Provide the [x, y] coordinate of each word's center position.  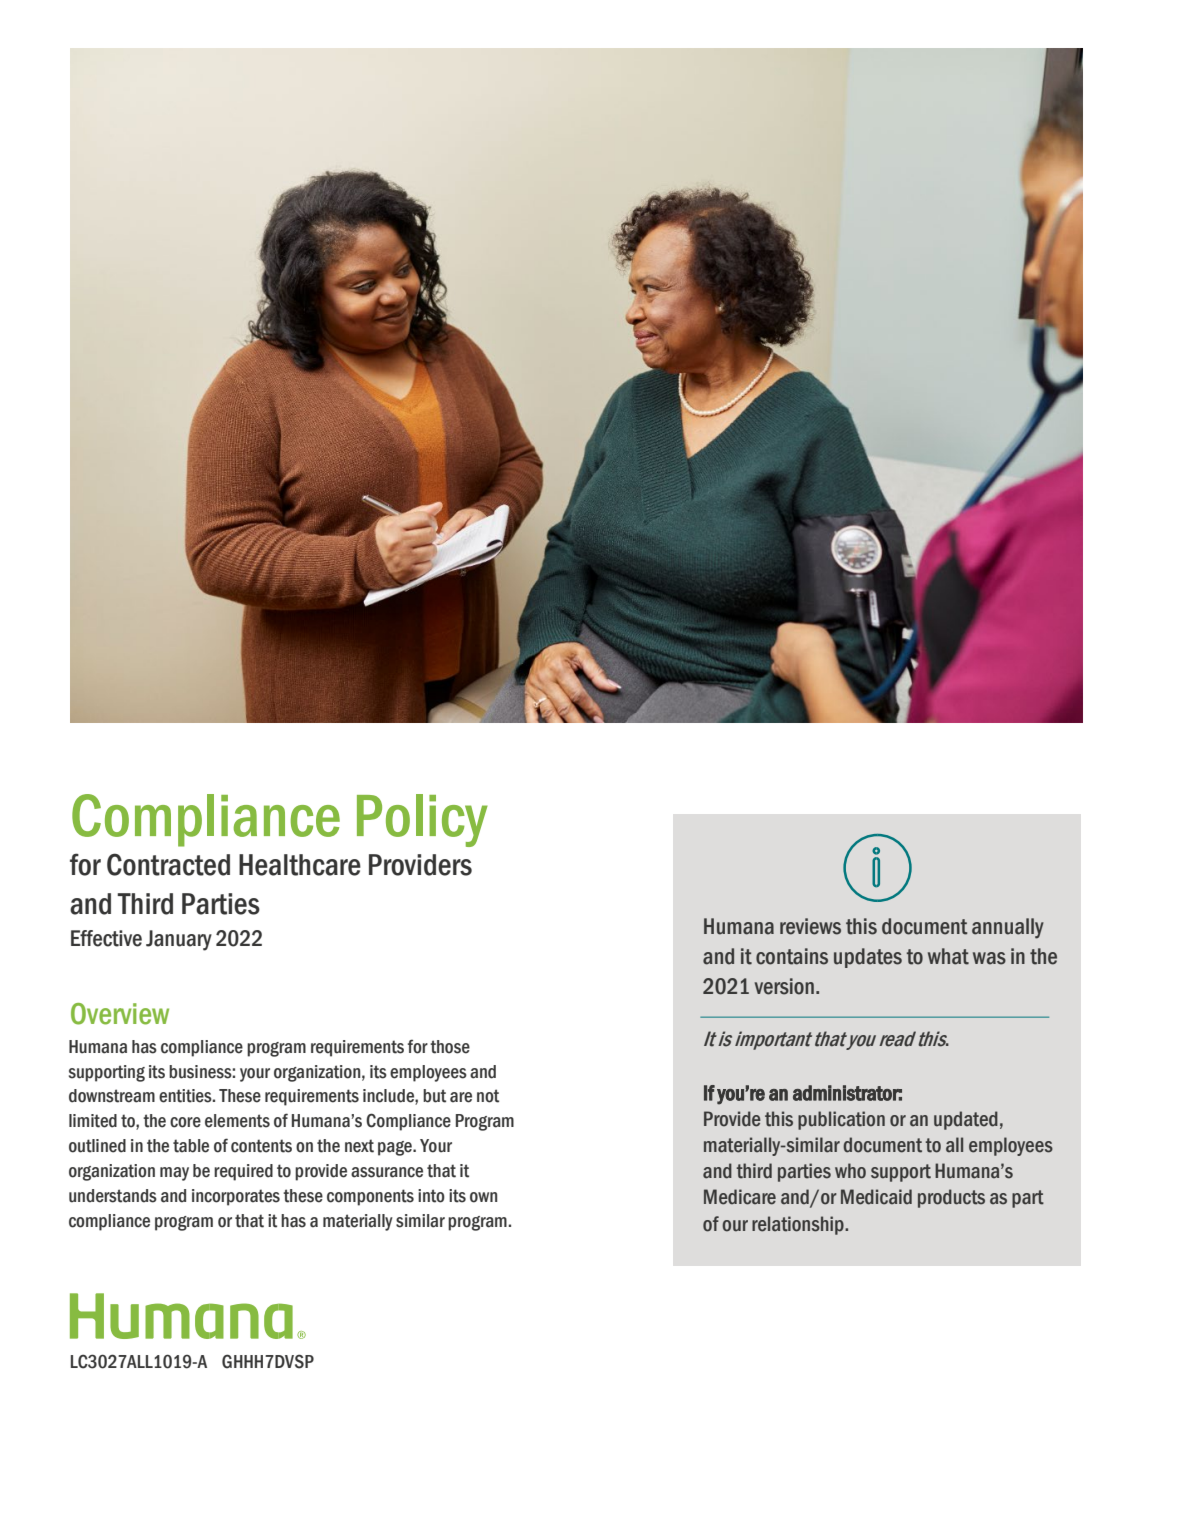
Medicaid [876, 1197]
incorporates [236, 1197]
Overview [120, 1014]
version [784, 986]
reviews [810, 926]
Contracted [168, 864]
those [450, 1047]
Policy [422, 820]
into [431, 1196]
